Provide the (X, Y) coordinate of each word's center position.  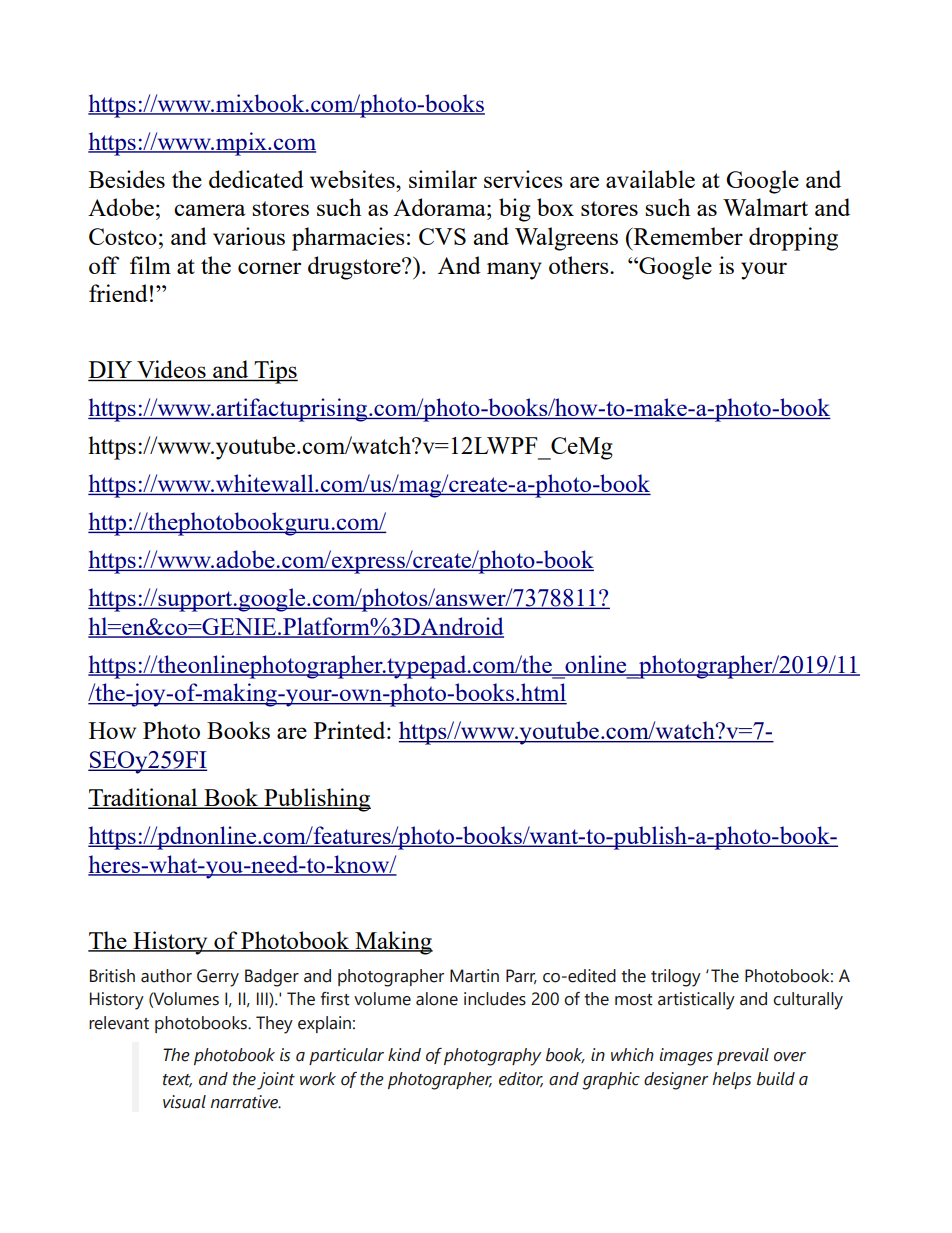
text (177, 1080)
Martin (474, 976)
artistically (696, 1001)
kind (404, 1055)
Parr (521, 976)
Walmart (765, 207)
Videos (171, 370)
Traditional (144, 798)
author (166, 976)
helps (731, 1080)
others (580, 265)
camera (210, 210)
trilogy (676, 978)
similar (443, 179)
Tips (275, 372)
